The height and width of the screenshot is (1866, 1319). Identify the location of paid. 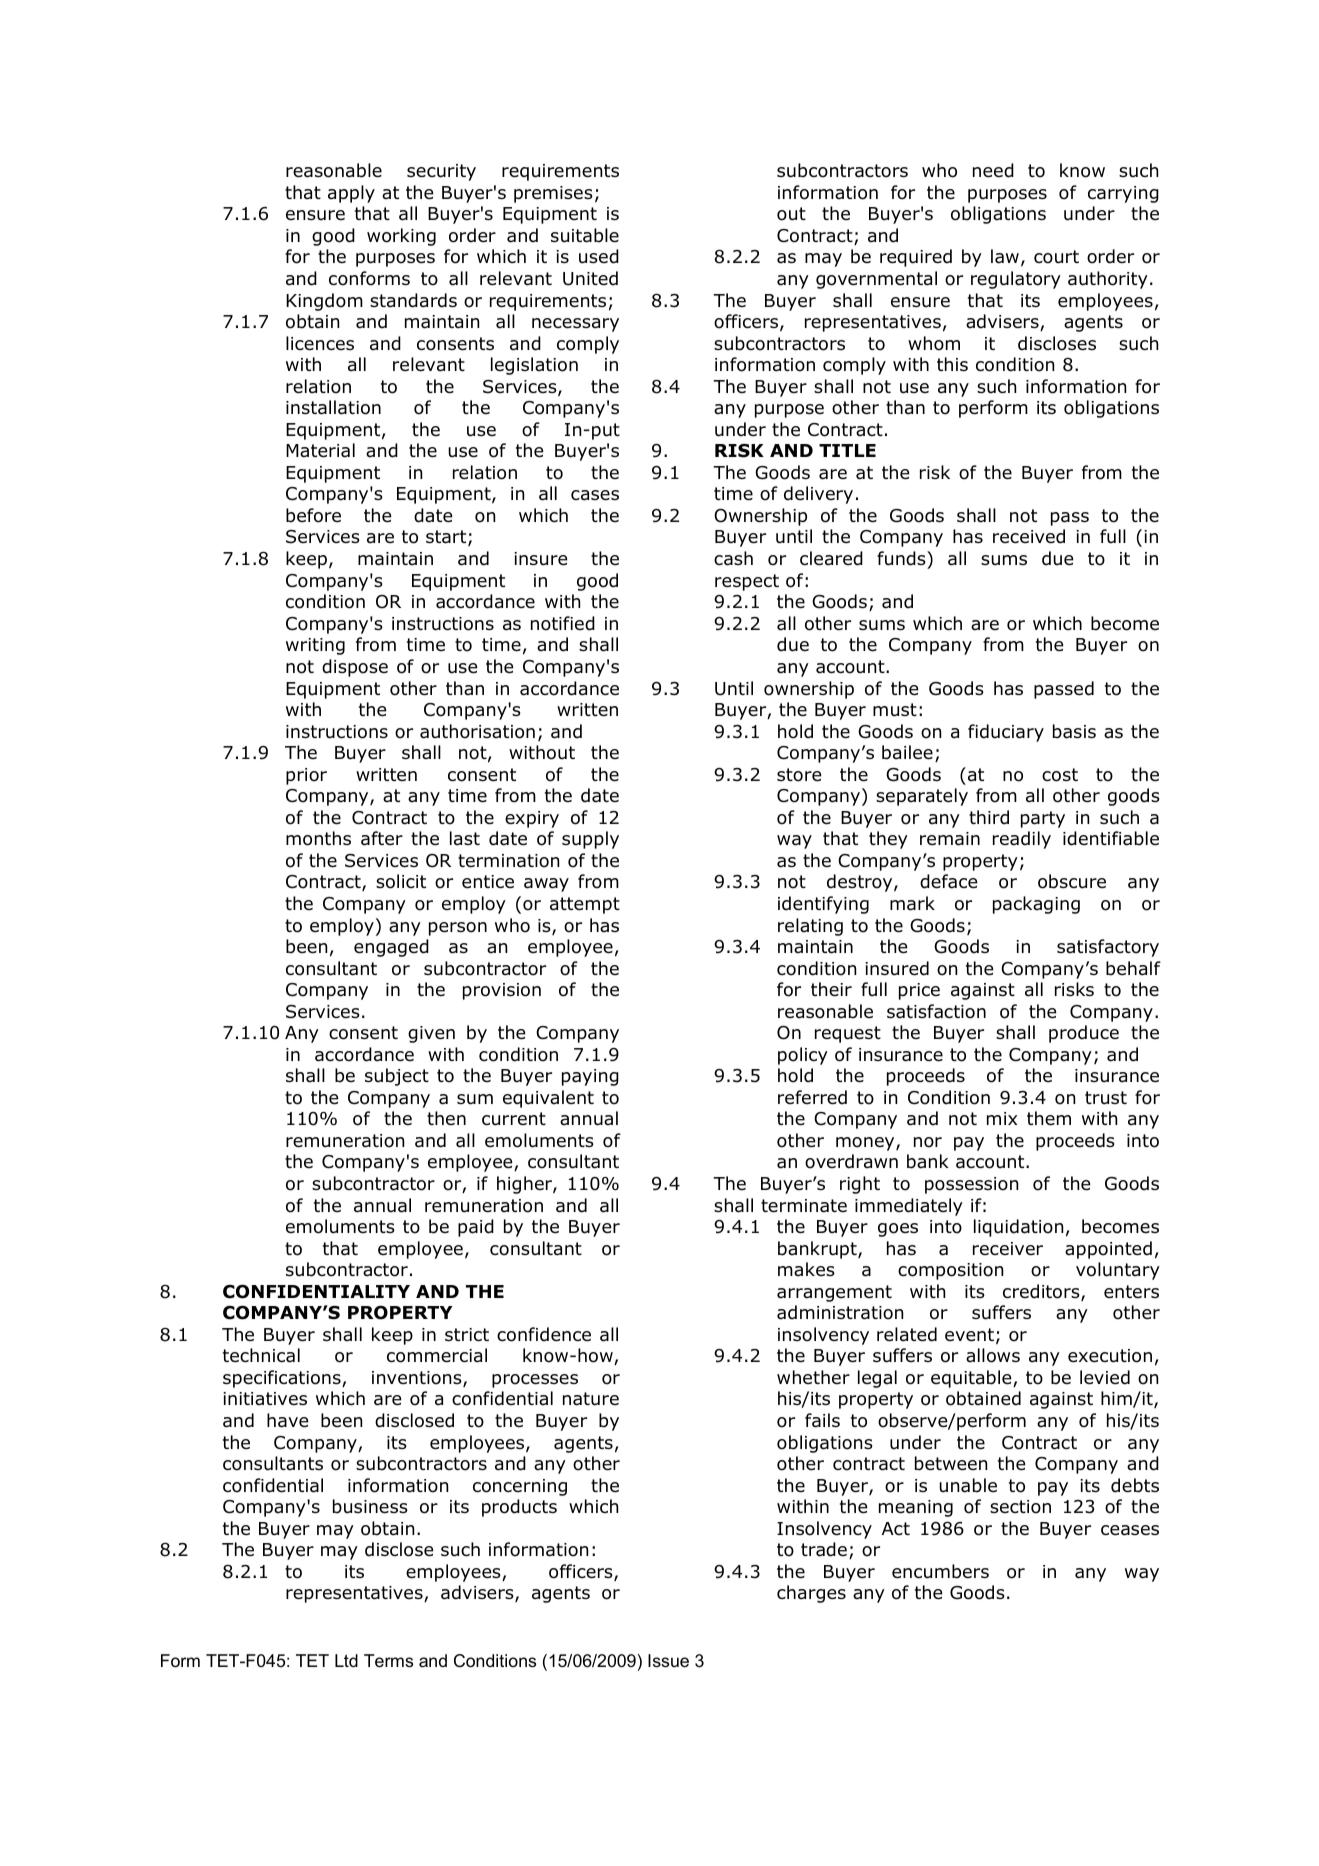
(476, 1228).
